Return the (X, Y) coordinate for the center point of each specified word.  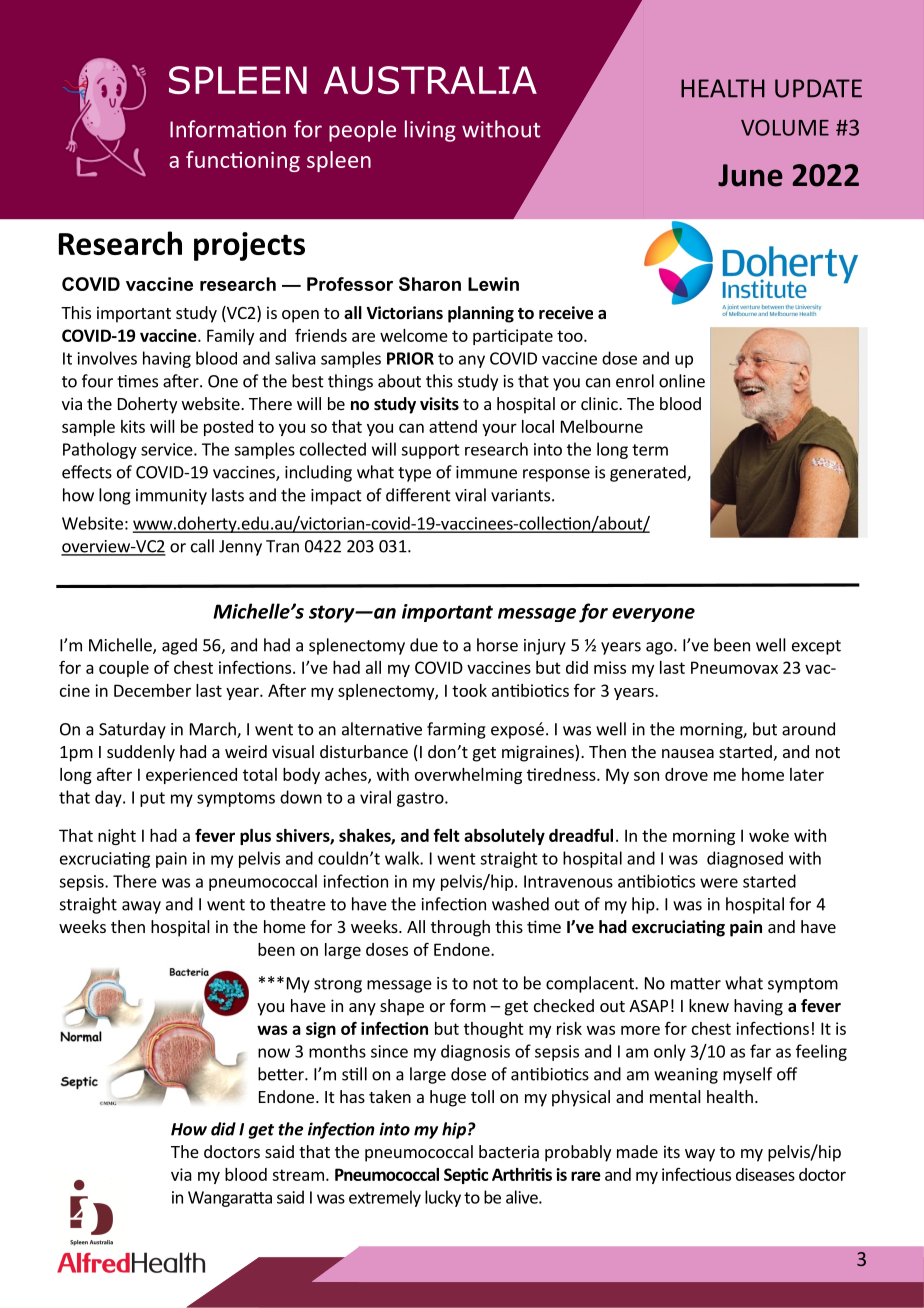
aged (179, 646)
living (430, 131)
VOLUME (785, 127)
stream (298, 1175)
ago (660, 648)
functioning (243, 161)
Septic (466, 1176)
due (424, 645)
